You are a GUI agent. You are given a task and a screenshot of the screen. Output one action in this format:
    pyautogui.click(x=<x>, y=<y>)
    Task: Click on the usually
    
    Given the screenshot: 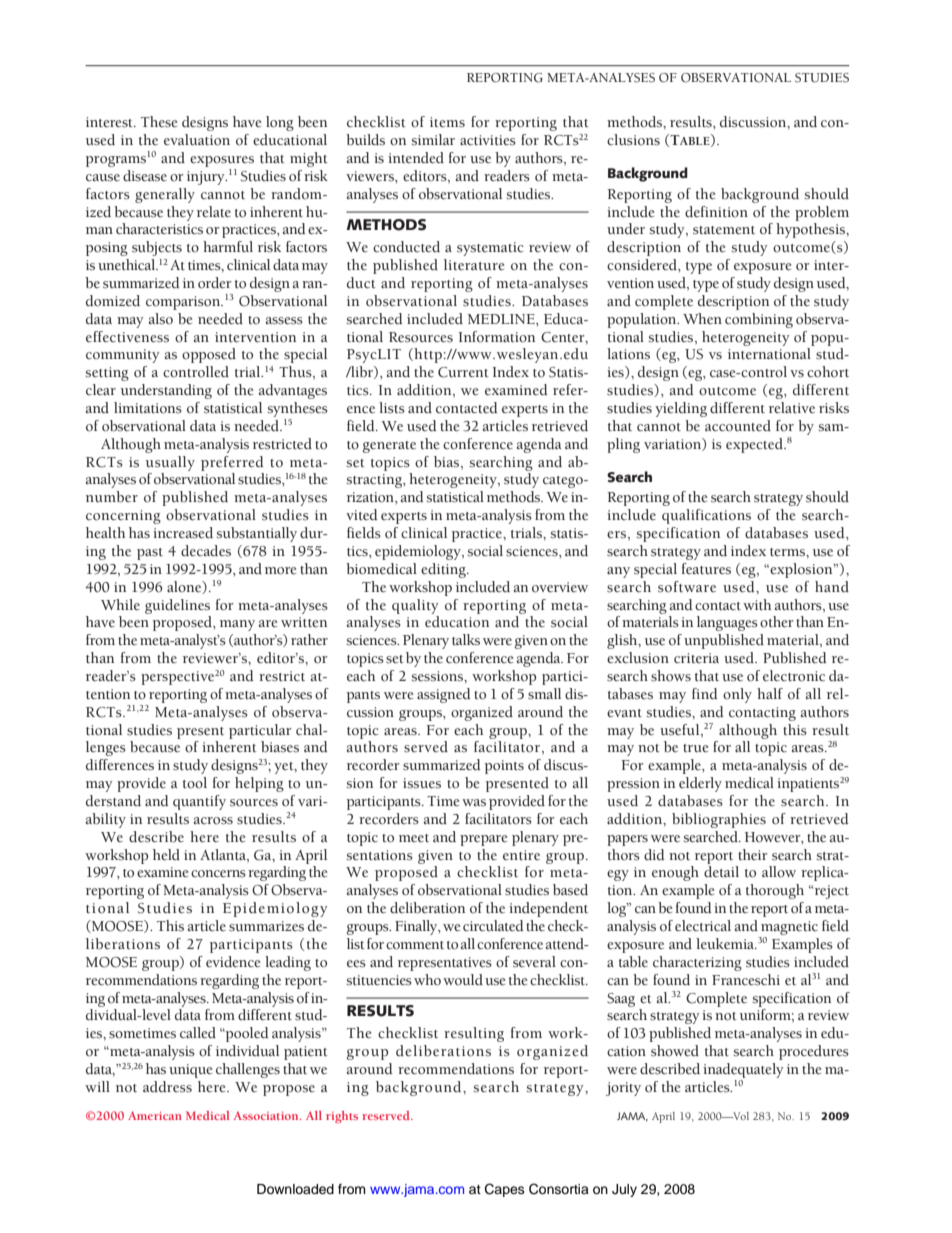 What is the action you would take?
    pyautogui.click(x=170, y=463)
